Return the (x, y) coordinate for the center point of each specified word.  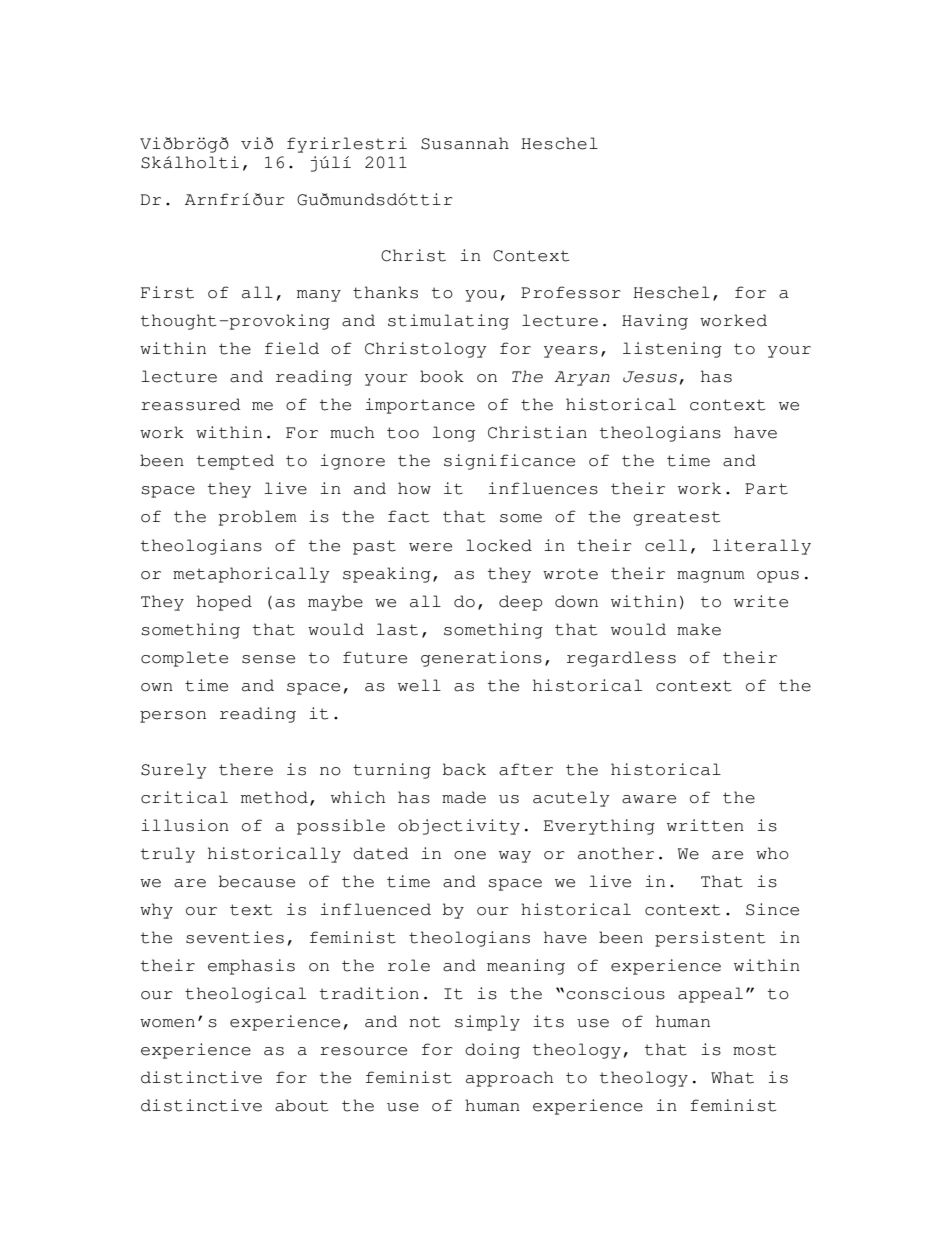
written (705, 825)
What (732, 1077)
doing (492, 1051)
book (442, 376)
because (257, 881)
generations (481, 659)
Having (655, 322)
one (470, 855)
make (699, 629)
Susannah (465, 143)
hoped (224, 603)
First (167, 292)
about (301, 1105)
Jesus (650, 377)
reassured (190, 404)
